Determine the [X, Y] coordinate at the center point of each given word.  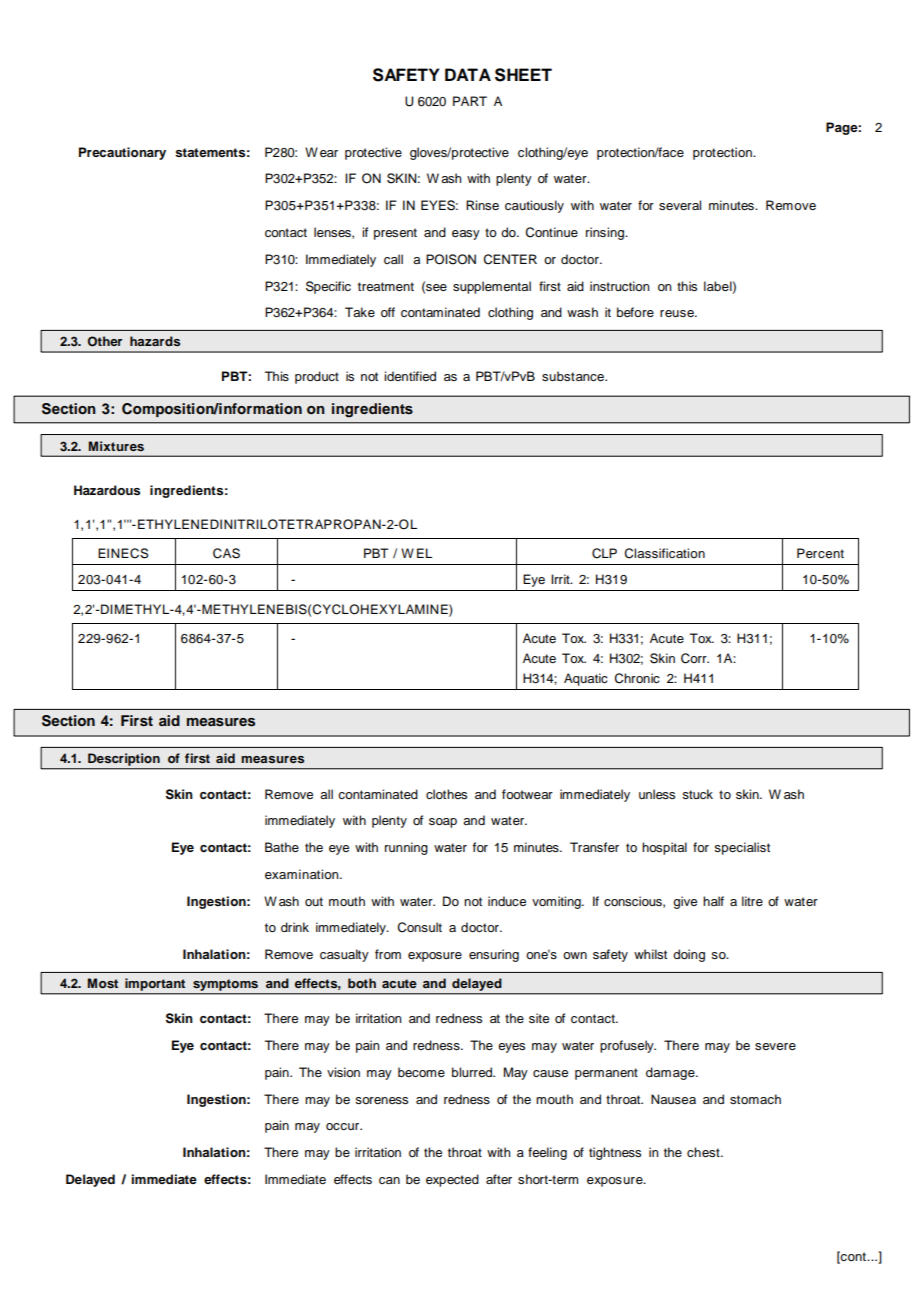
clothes [446, 794]
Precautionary [122, 153]
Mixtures [116, 446]
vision [343, 1072]
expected [452, 1180]
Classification [665, 553]
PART [470, 101]
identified [410, 376]
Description [124, 759]
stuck [697, 794]
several [680, 205]
